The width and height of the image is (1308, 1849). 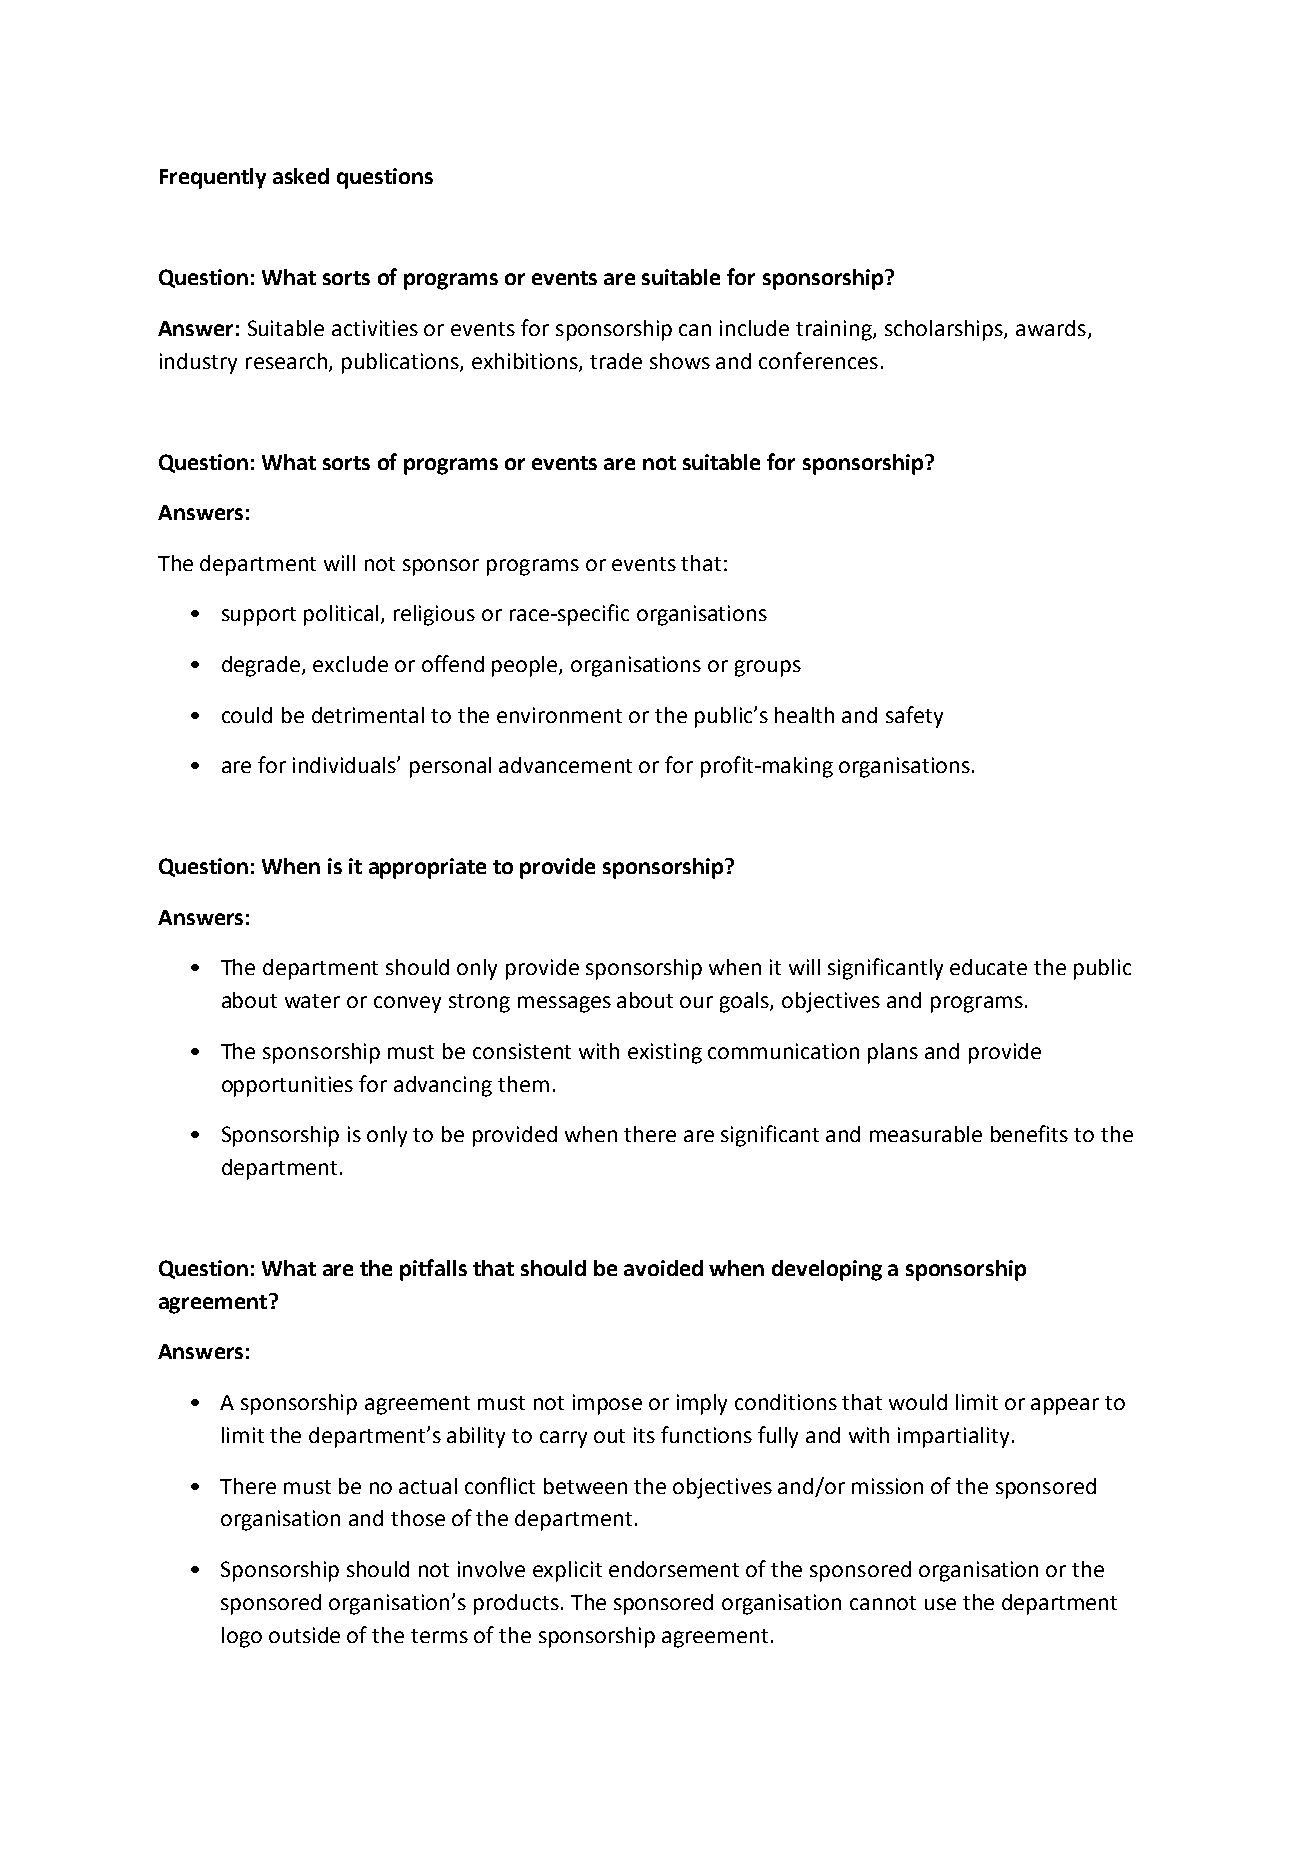 What do you see at coordinates (663, 1268) in the image?
I see `avoided` at bounding box center [663, 1268].
